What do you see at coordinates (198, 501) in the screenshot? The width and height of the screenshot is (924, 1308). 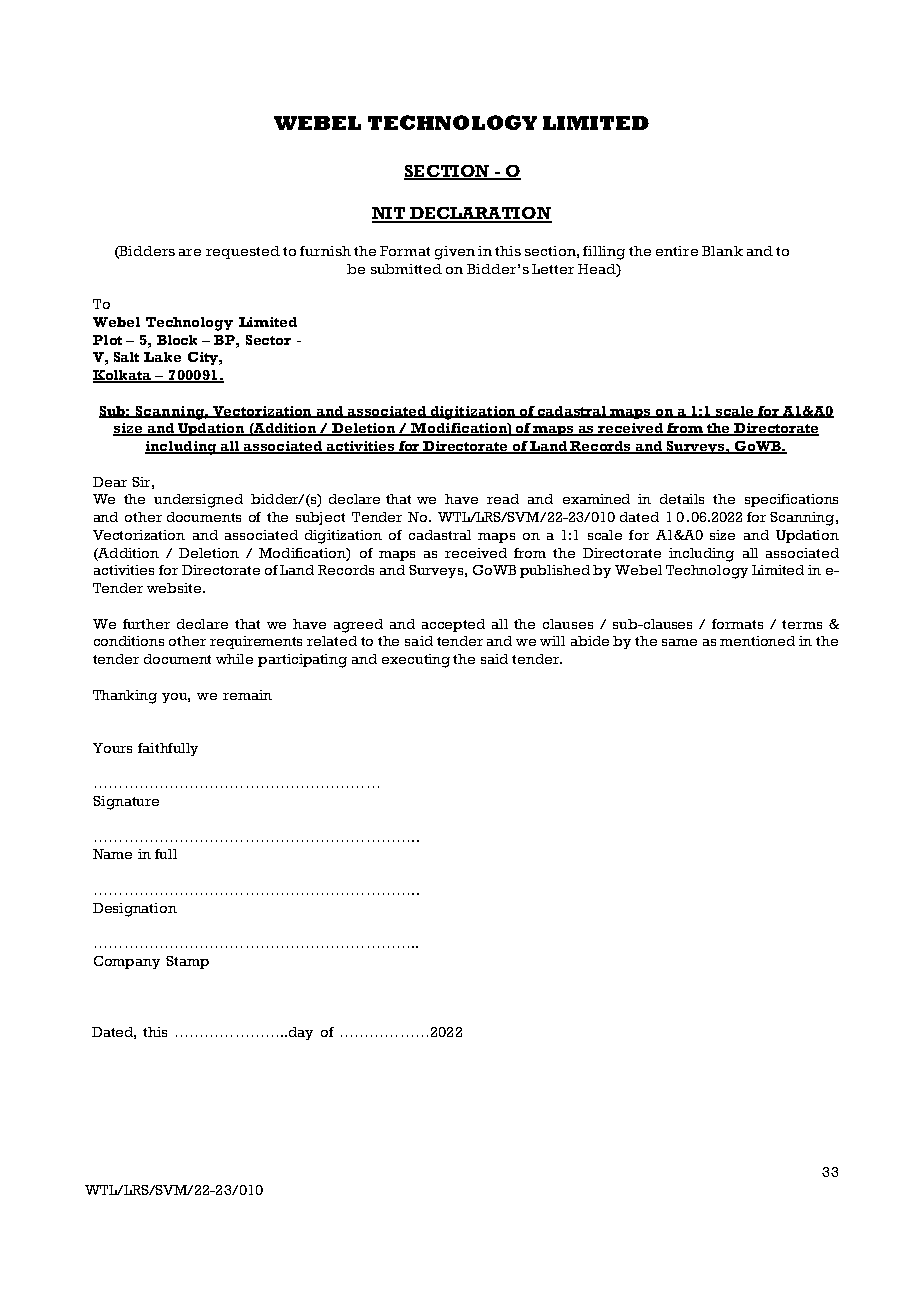 I see `undersigned` at bounding box center [198, 501].
